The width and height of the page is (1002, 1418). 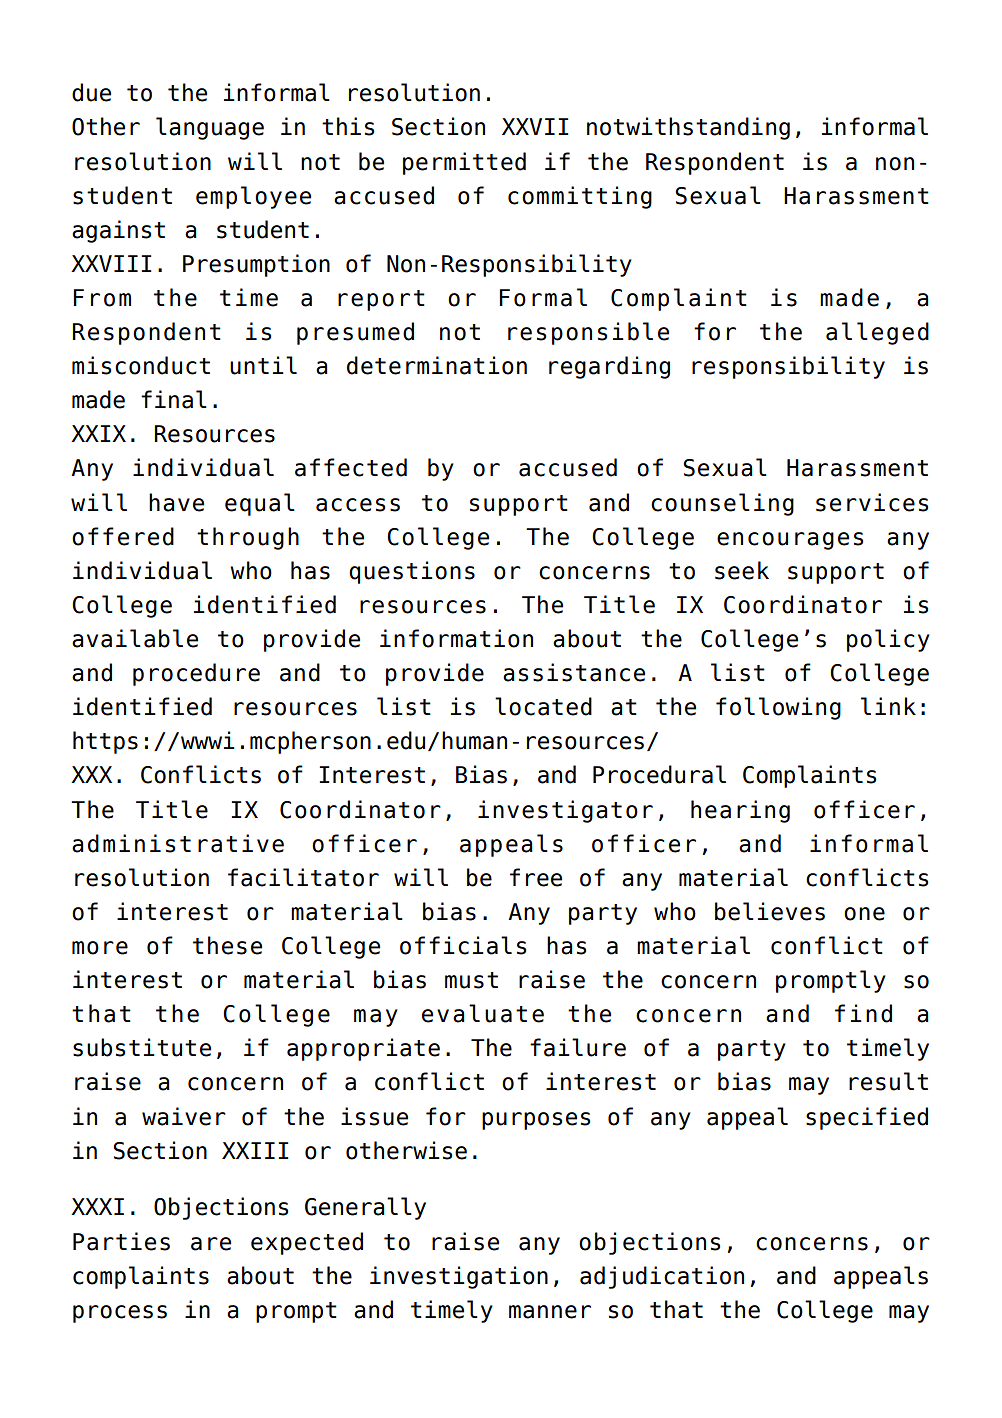 What do you see at coordinates (464, 163) in the page?
I see `permitted` at bounding box center [464, 163].
